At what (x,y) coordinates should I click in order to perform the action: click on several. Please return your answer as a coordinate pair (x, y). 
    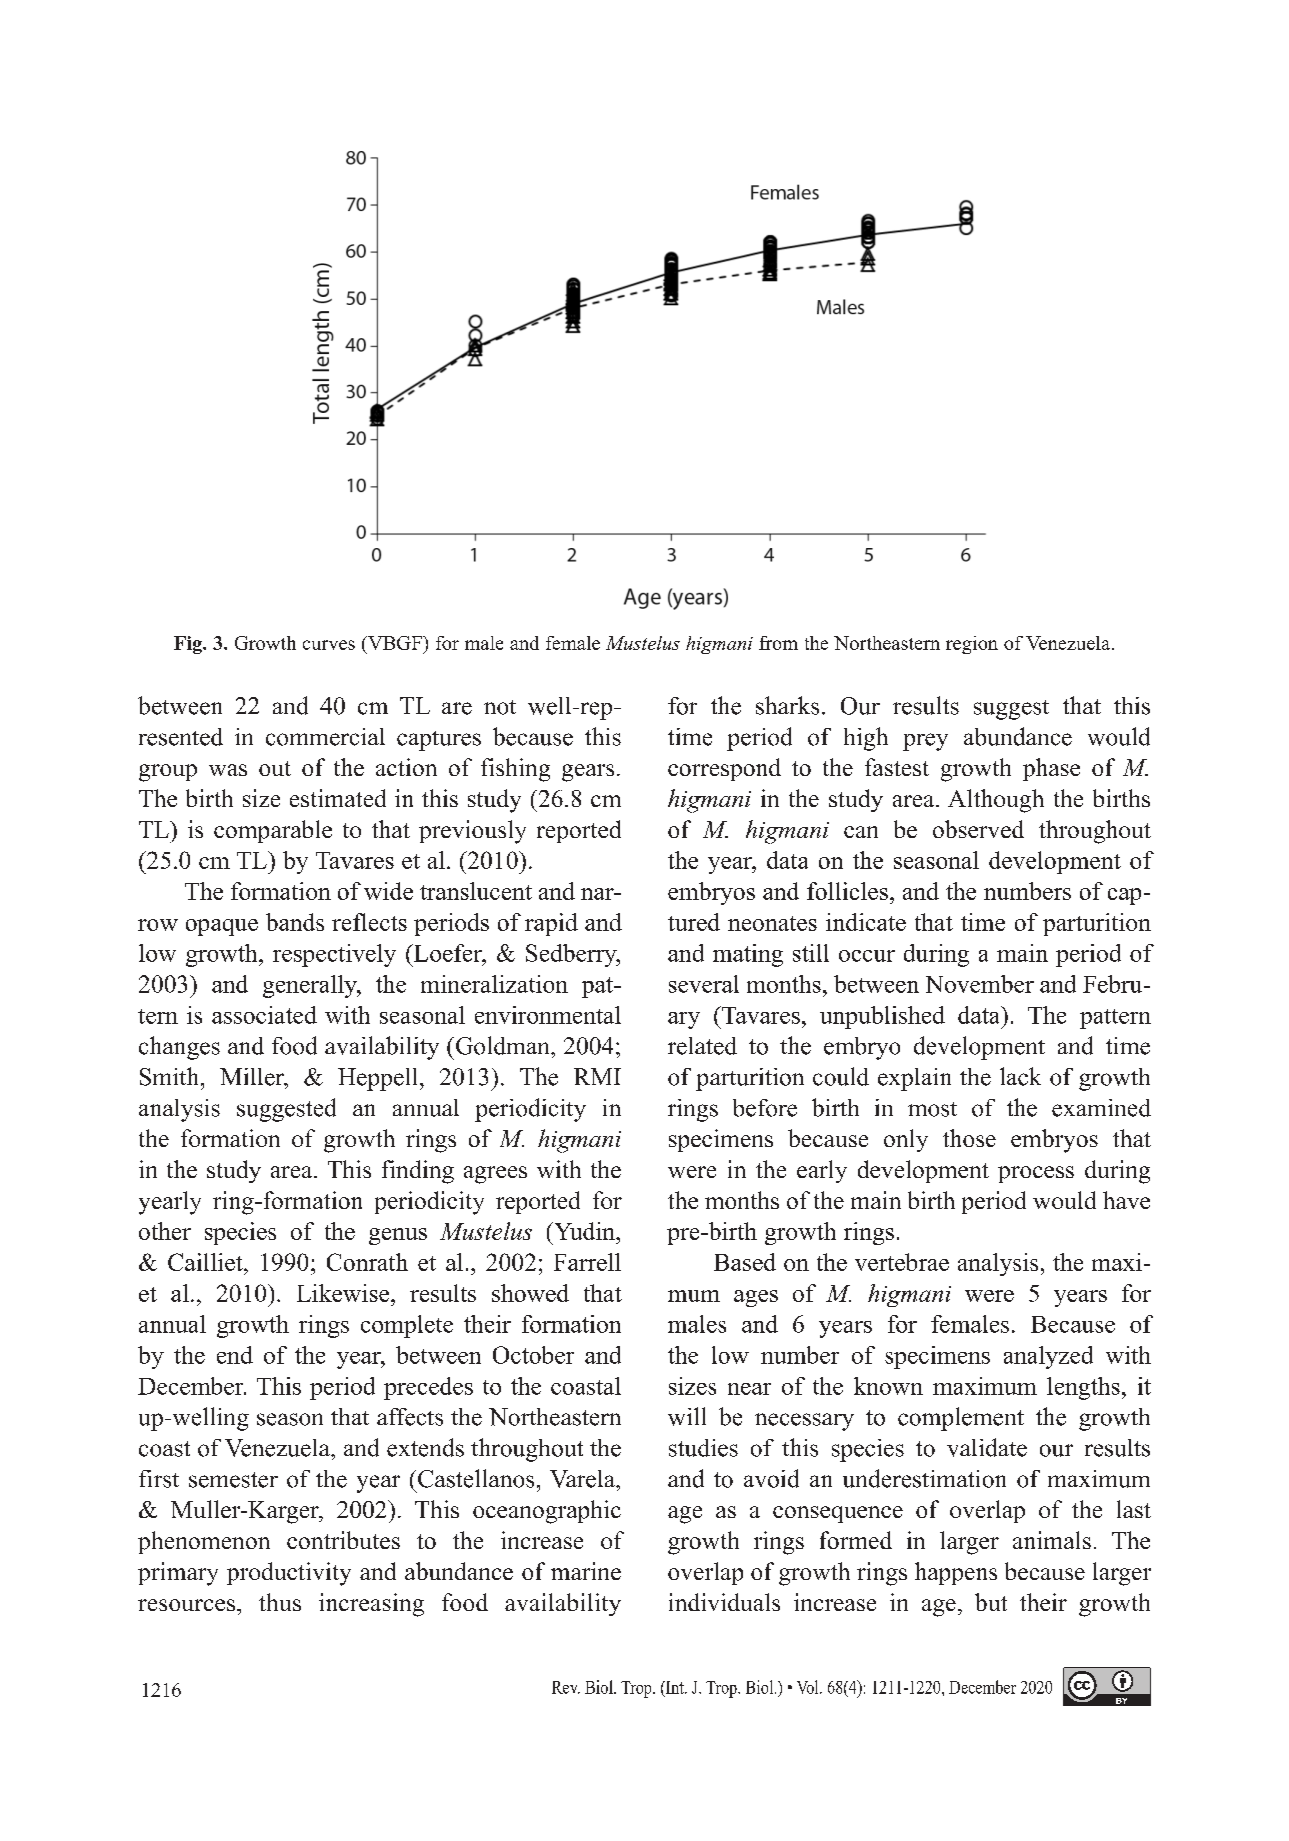
    Looking at the image, I should click on (704, 984).
